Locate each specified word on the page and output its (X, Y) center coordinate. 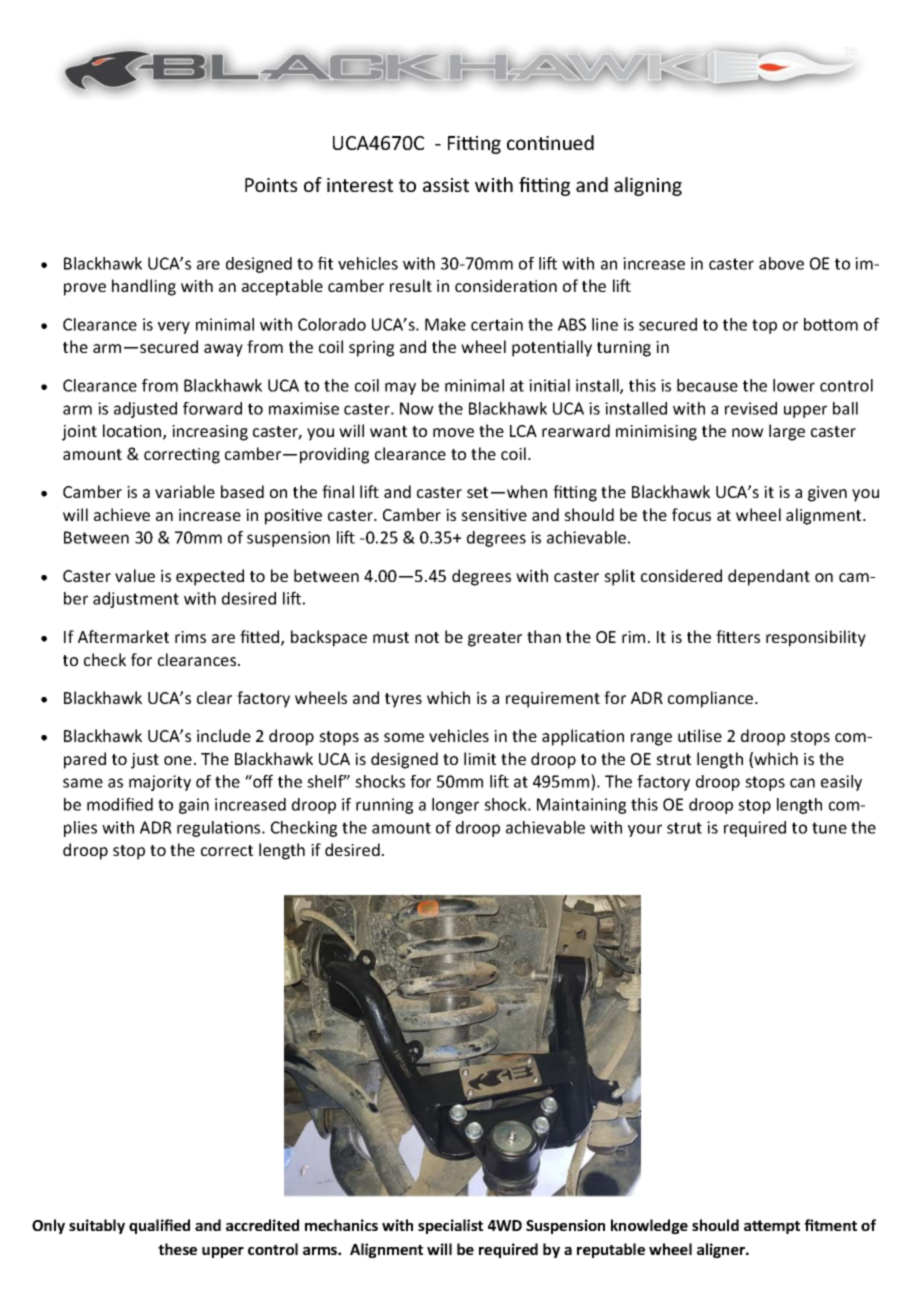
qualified (159, 1226)
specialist (450, 1226)
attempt (772, 1227)
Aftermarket (123, 636)
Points (271, 185)
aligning (648, 186)
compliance (712, 699)
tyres (403, 700)
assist (446, 185)
